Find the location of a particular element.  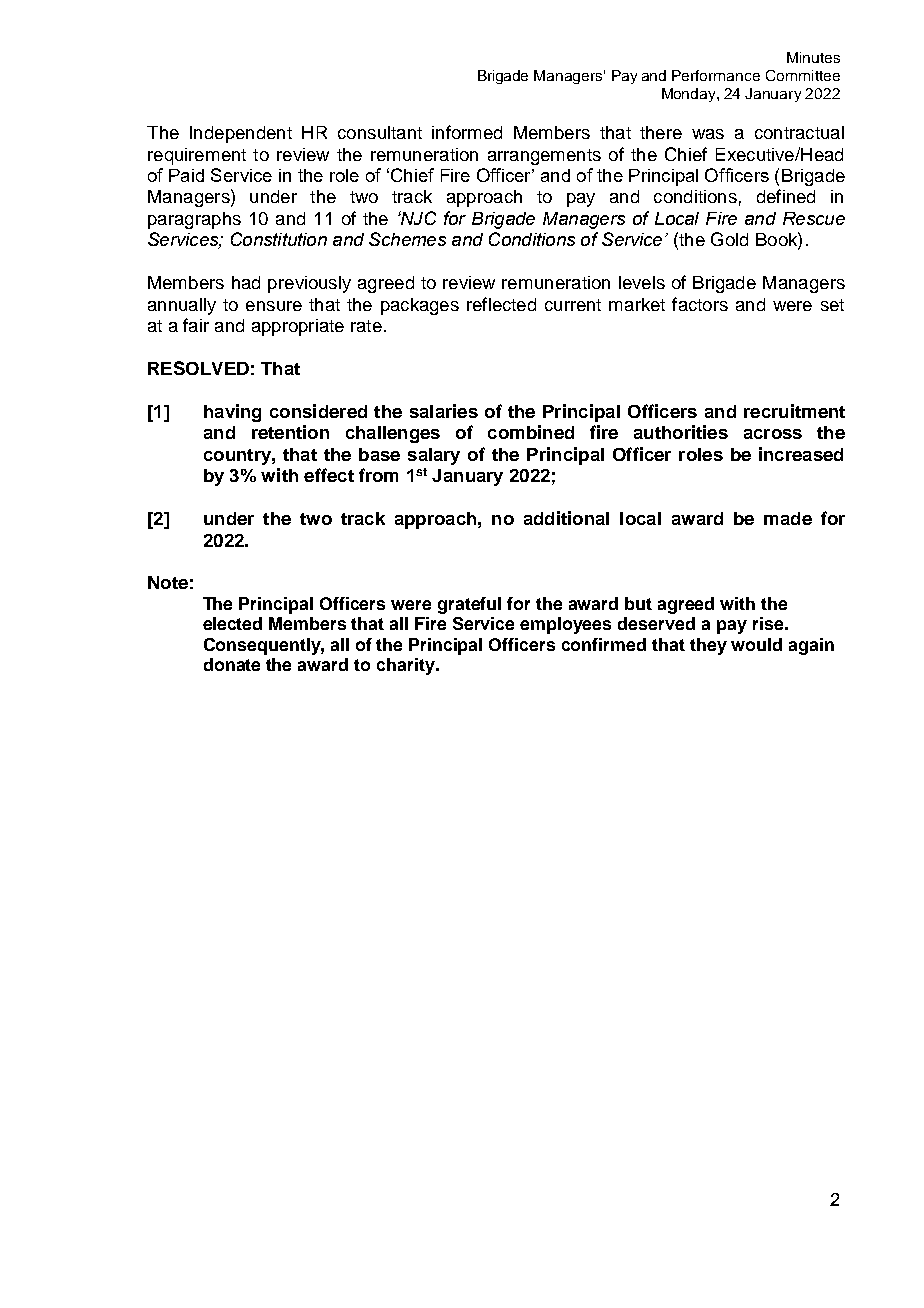

Independent is located at coordinates (241, 134).
